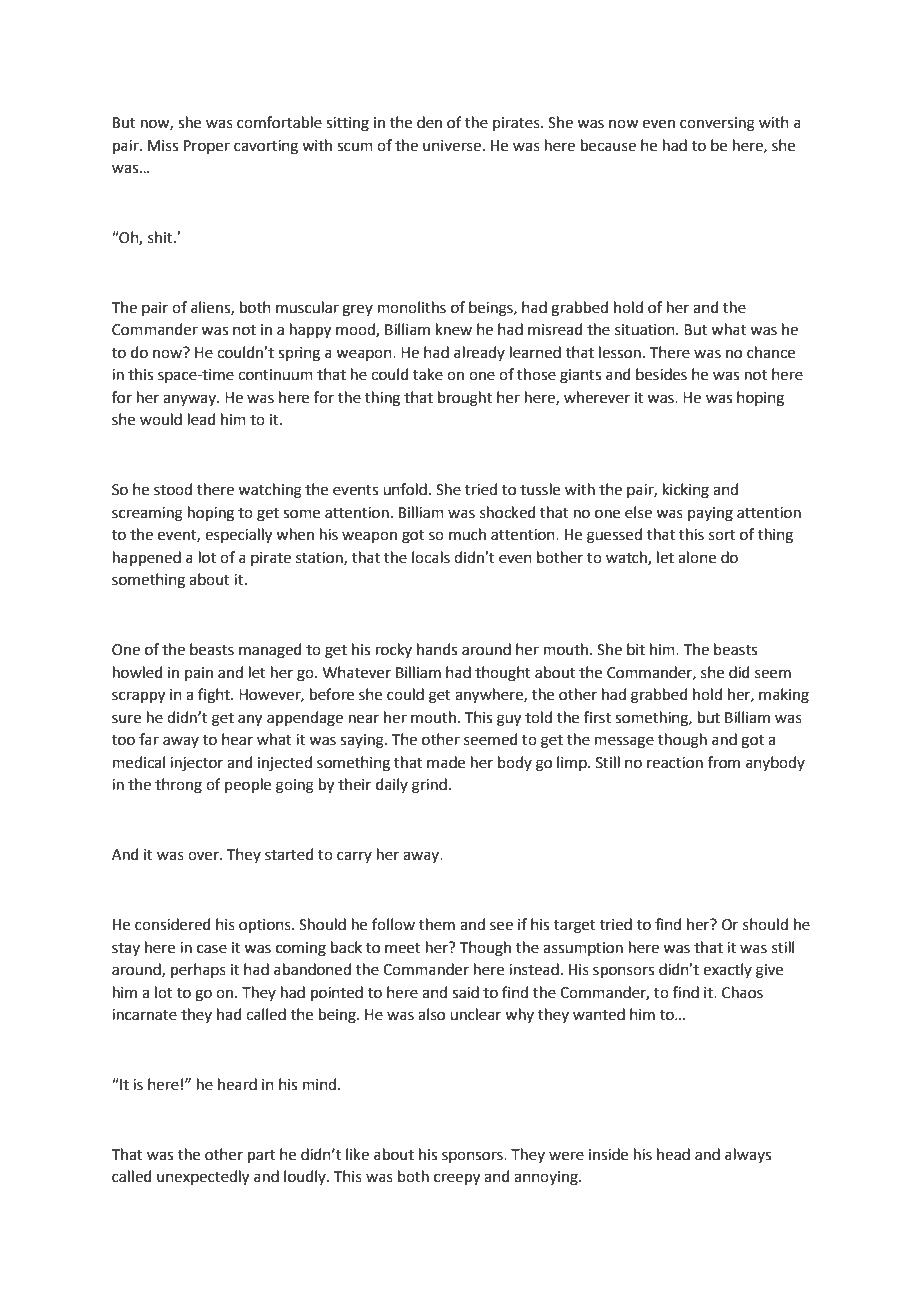  What do you see at coordinates (465, 399) in the screenshot?
I see `brought` at bounding box center [465, 399].
